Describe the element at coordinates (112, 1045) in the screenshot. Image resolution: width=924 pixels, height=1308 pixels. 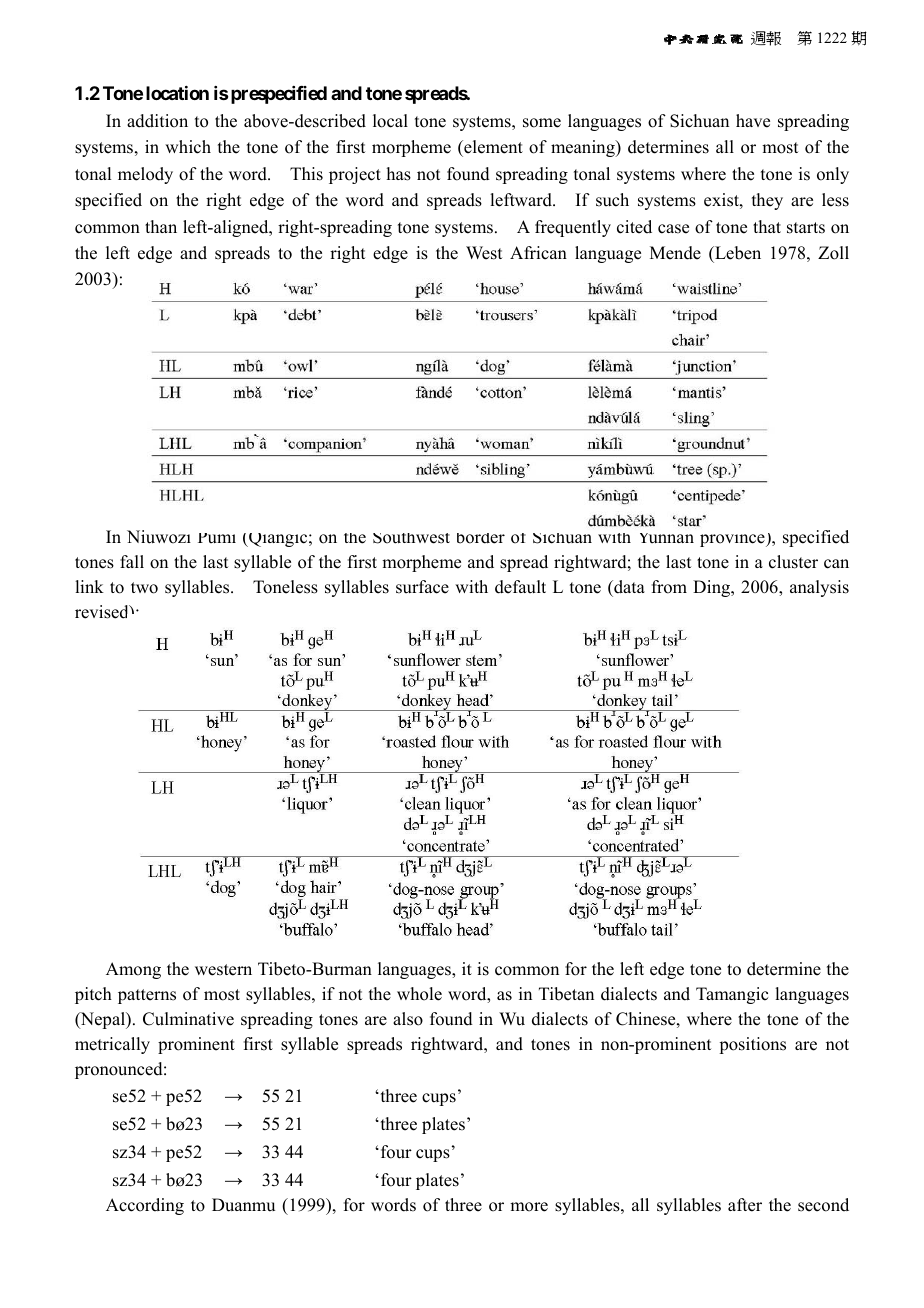
I see `metrically` at that location.
